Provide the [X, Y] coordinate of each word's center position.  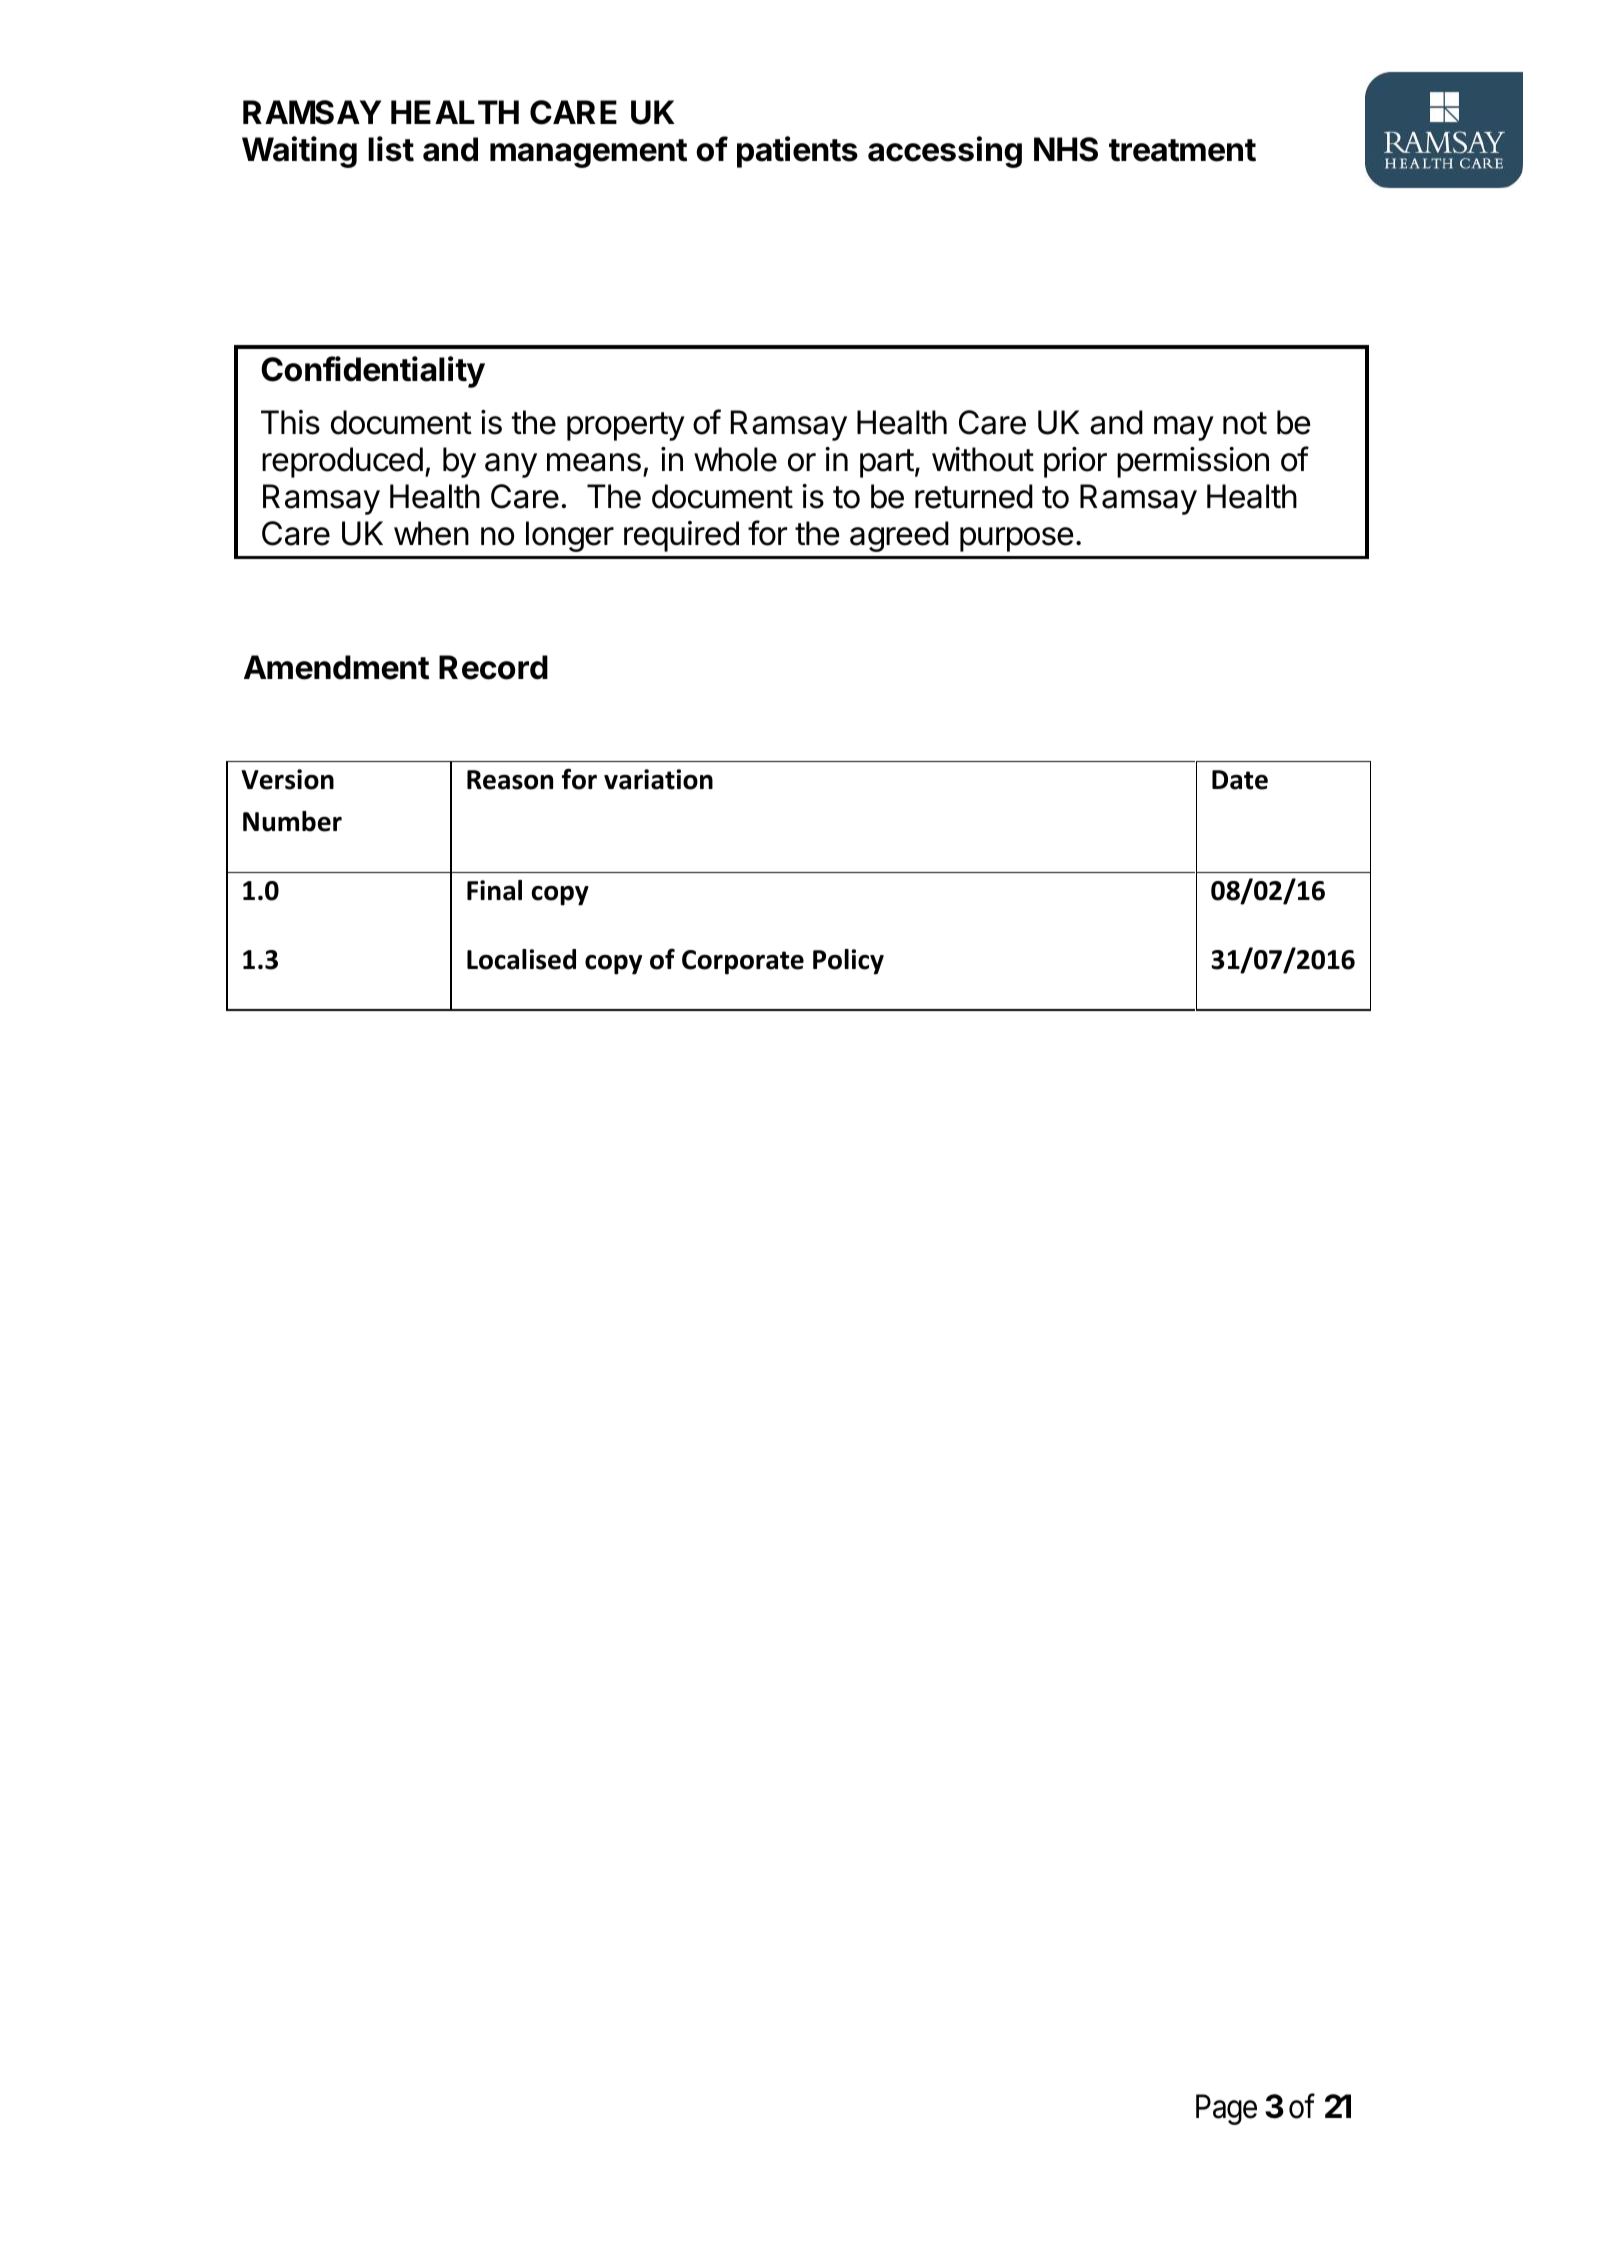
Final [494, 890]
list [391, 149]
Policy [848, 962]
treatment [1182, 150]
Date [1240, 780]
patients [797, 152]
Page [1226, 2110]
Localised [521, 959]
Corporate [743, 962]
